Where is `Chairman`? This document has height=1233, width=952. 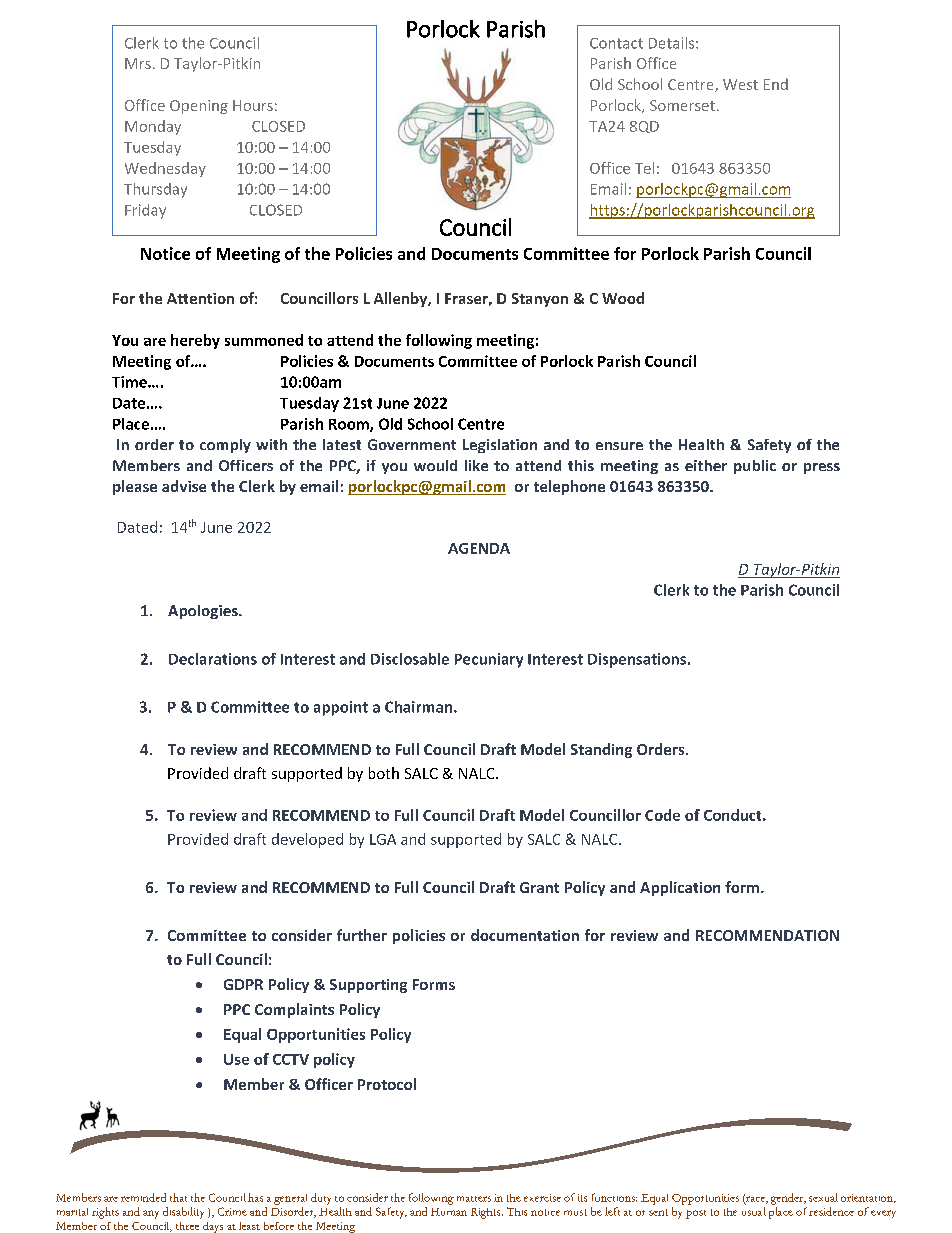
Chairman is located at coordinates (420, 707).
